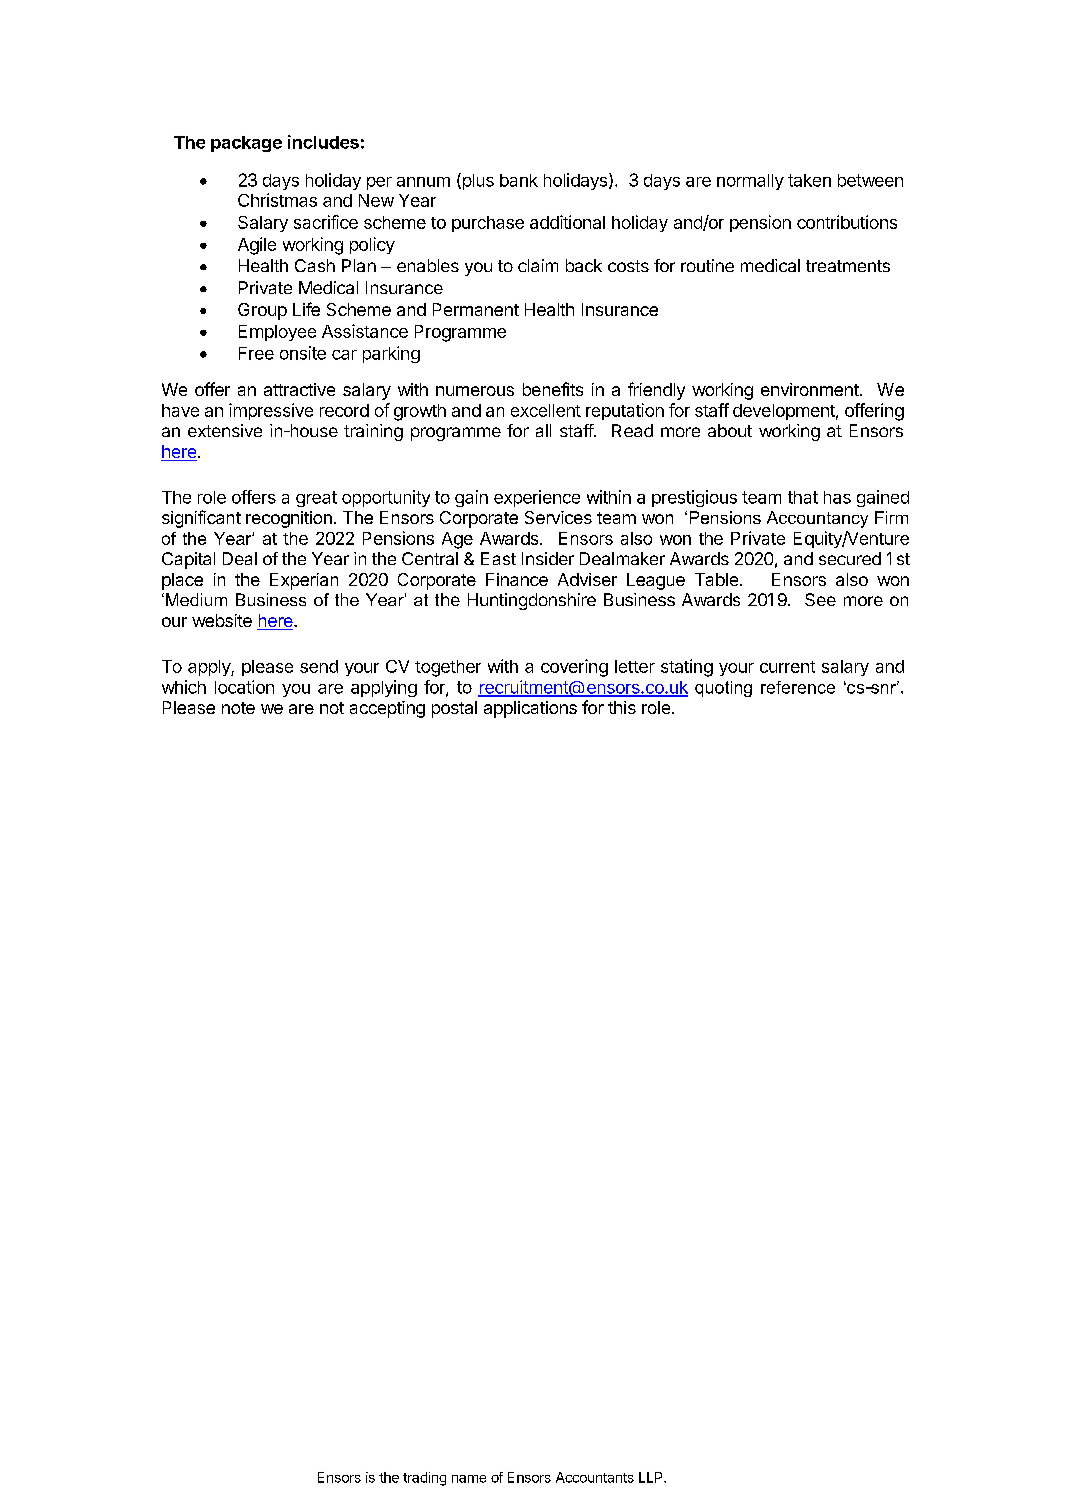 This screenshot has height=1507, width=1065. What do you see at coordinates (517, 579) in the screenshot?
I see `Finance` at bounding box center [517, 579].
